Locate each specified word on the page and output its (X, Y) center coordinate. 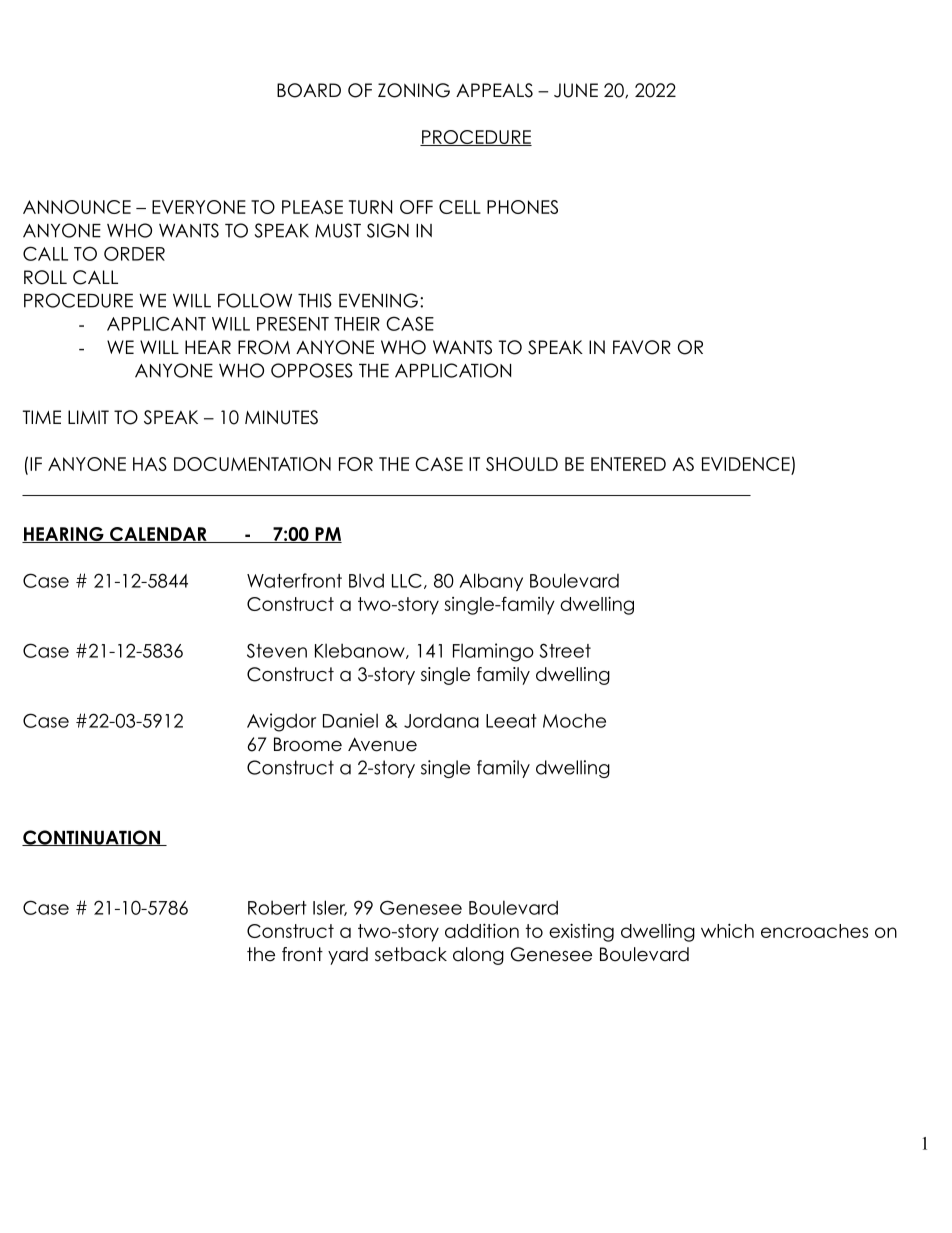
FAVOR (642, 347)
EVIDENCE (746, 464)
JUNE (576, 90)
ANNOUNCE (77, 207)
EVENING (378, 300)
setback (411, 954)
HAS (150, 464)
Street (565, 650)
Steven (277, 650)
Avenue (382, 744)
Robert (277, 907)
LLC (407, 580)
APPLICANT (156, 323)
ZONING (414, 90)
